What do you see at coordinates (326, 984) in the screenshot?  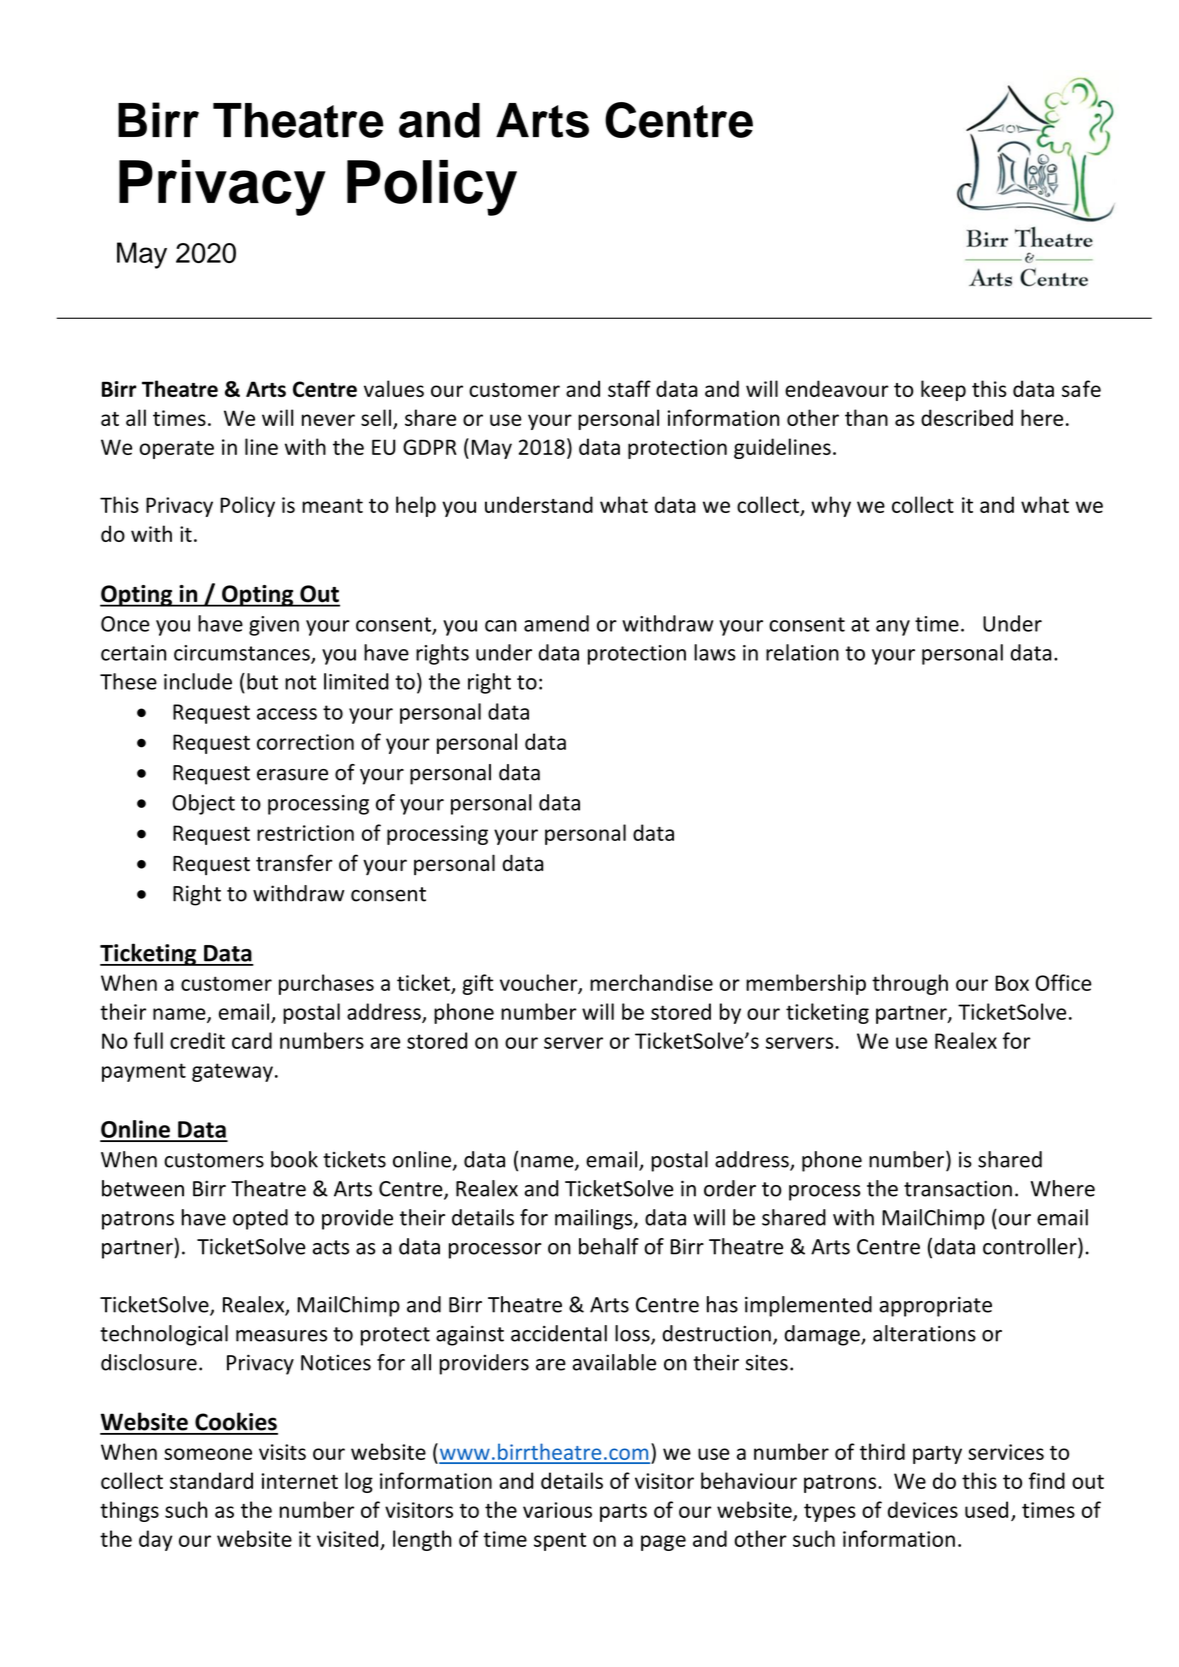 I see `purchases` at bounding box center [326, 984].
